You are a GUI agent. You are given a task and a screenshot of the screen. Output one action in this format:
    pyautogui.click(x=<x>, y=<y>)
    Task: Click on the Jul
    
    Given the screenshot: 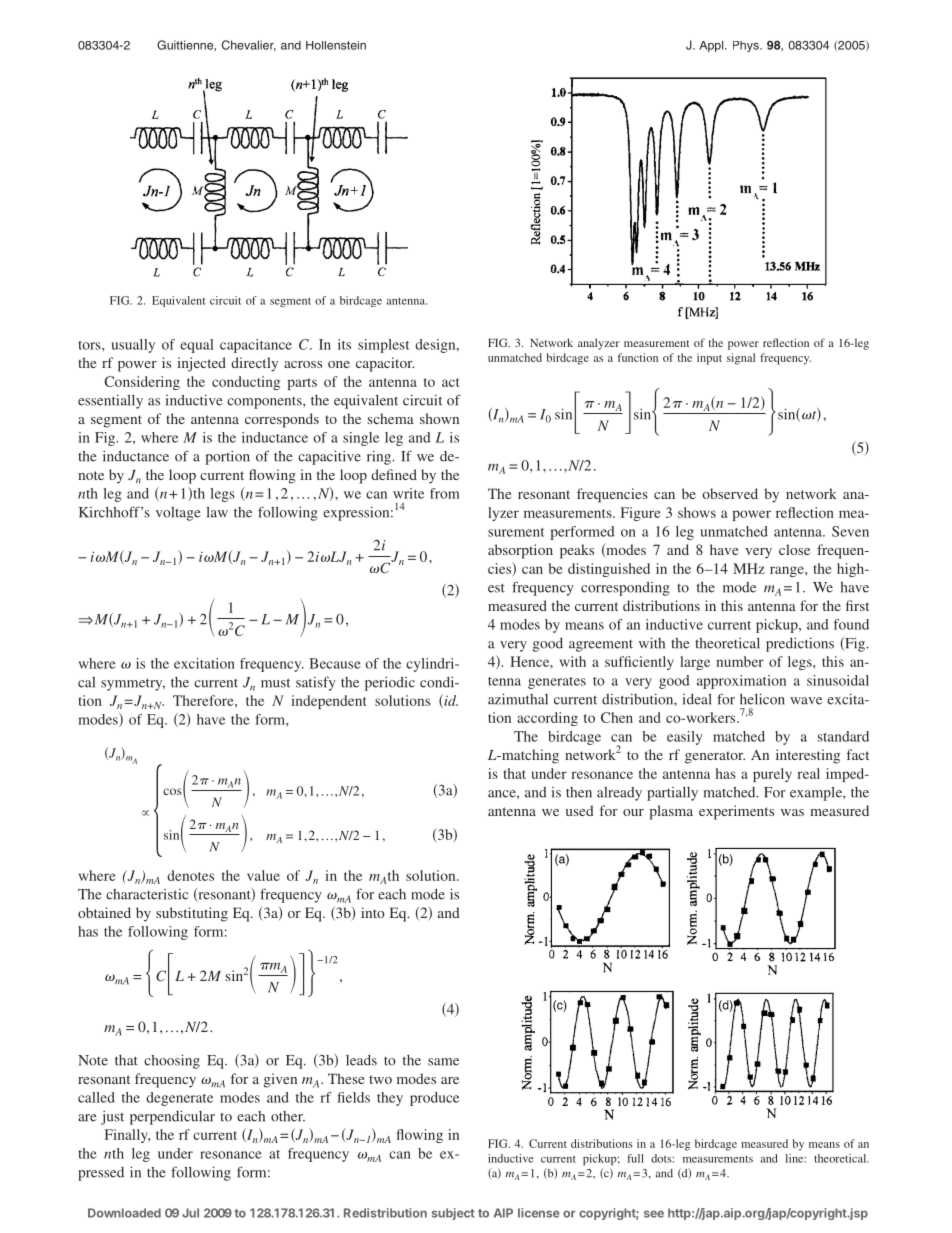 What is the action you would take?
    pyautogui.click(x=190, y=1213)
